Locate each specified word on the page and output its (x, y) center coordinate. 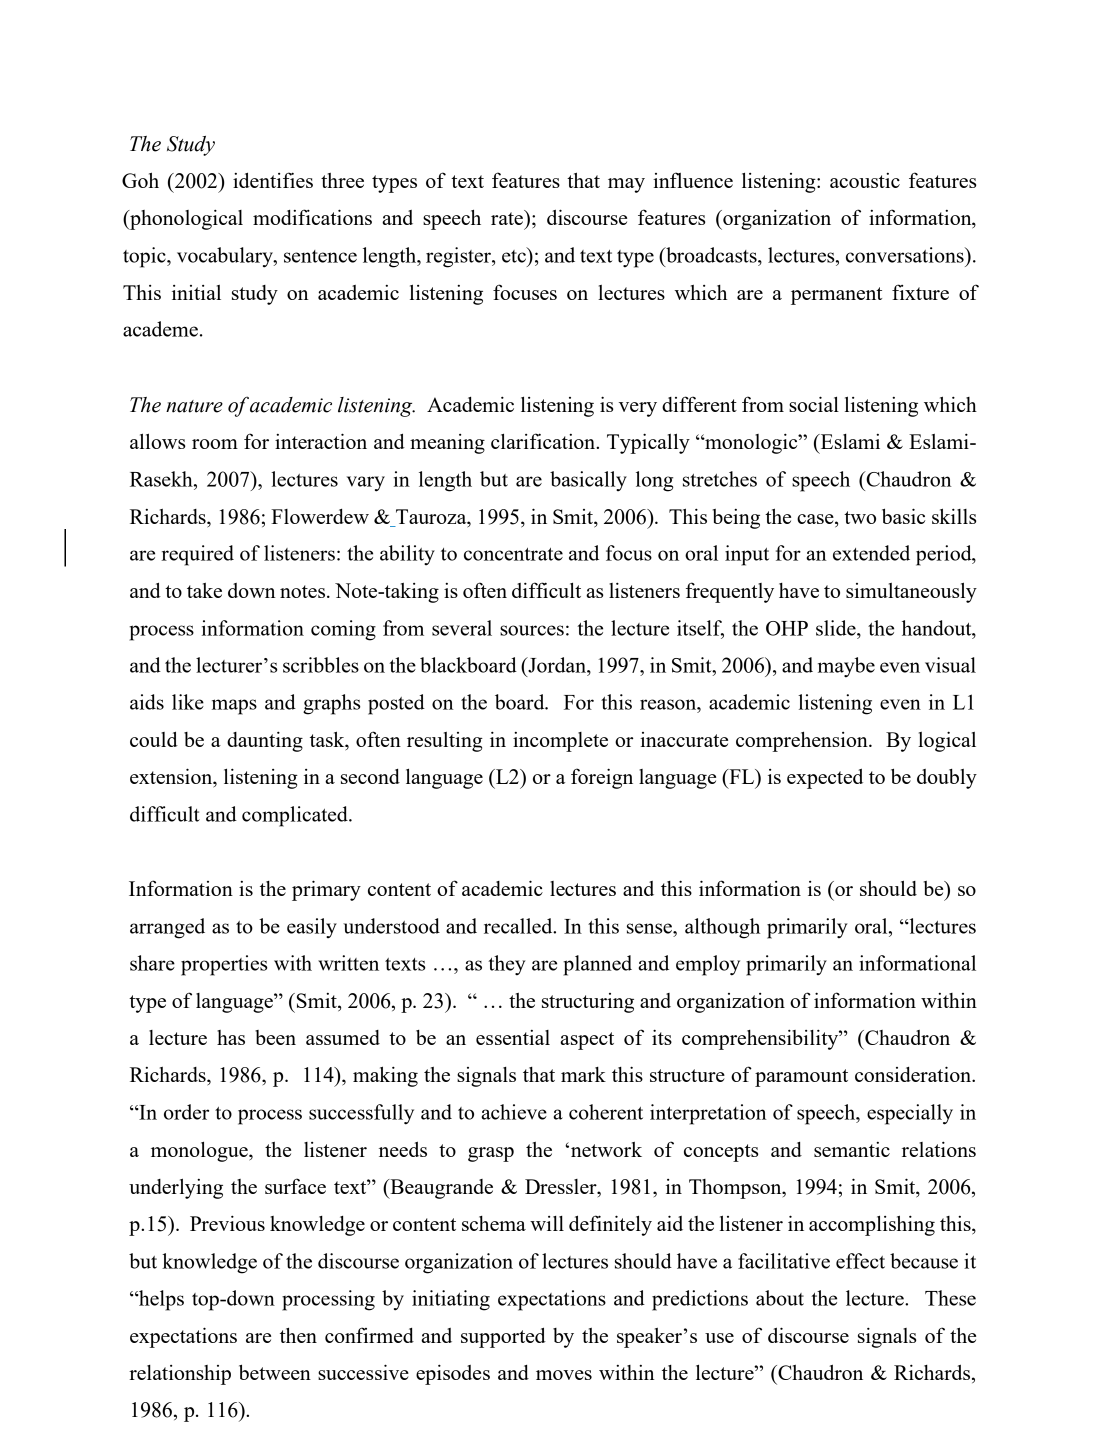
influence (693, 180)
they (507, 965)
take (204, 590)
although (722, 928)
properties (224, 965)
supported (503, 1337)
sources (532, 630)
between (275, 1372)
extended (871, 553)
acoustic (865, 180)
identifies (273, 180)
